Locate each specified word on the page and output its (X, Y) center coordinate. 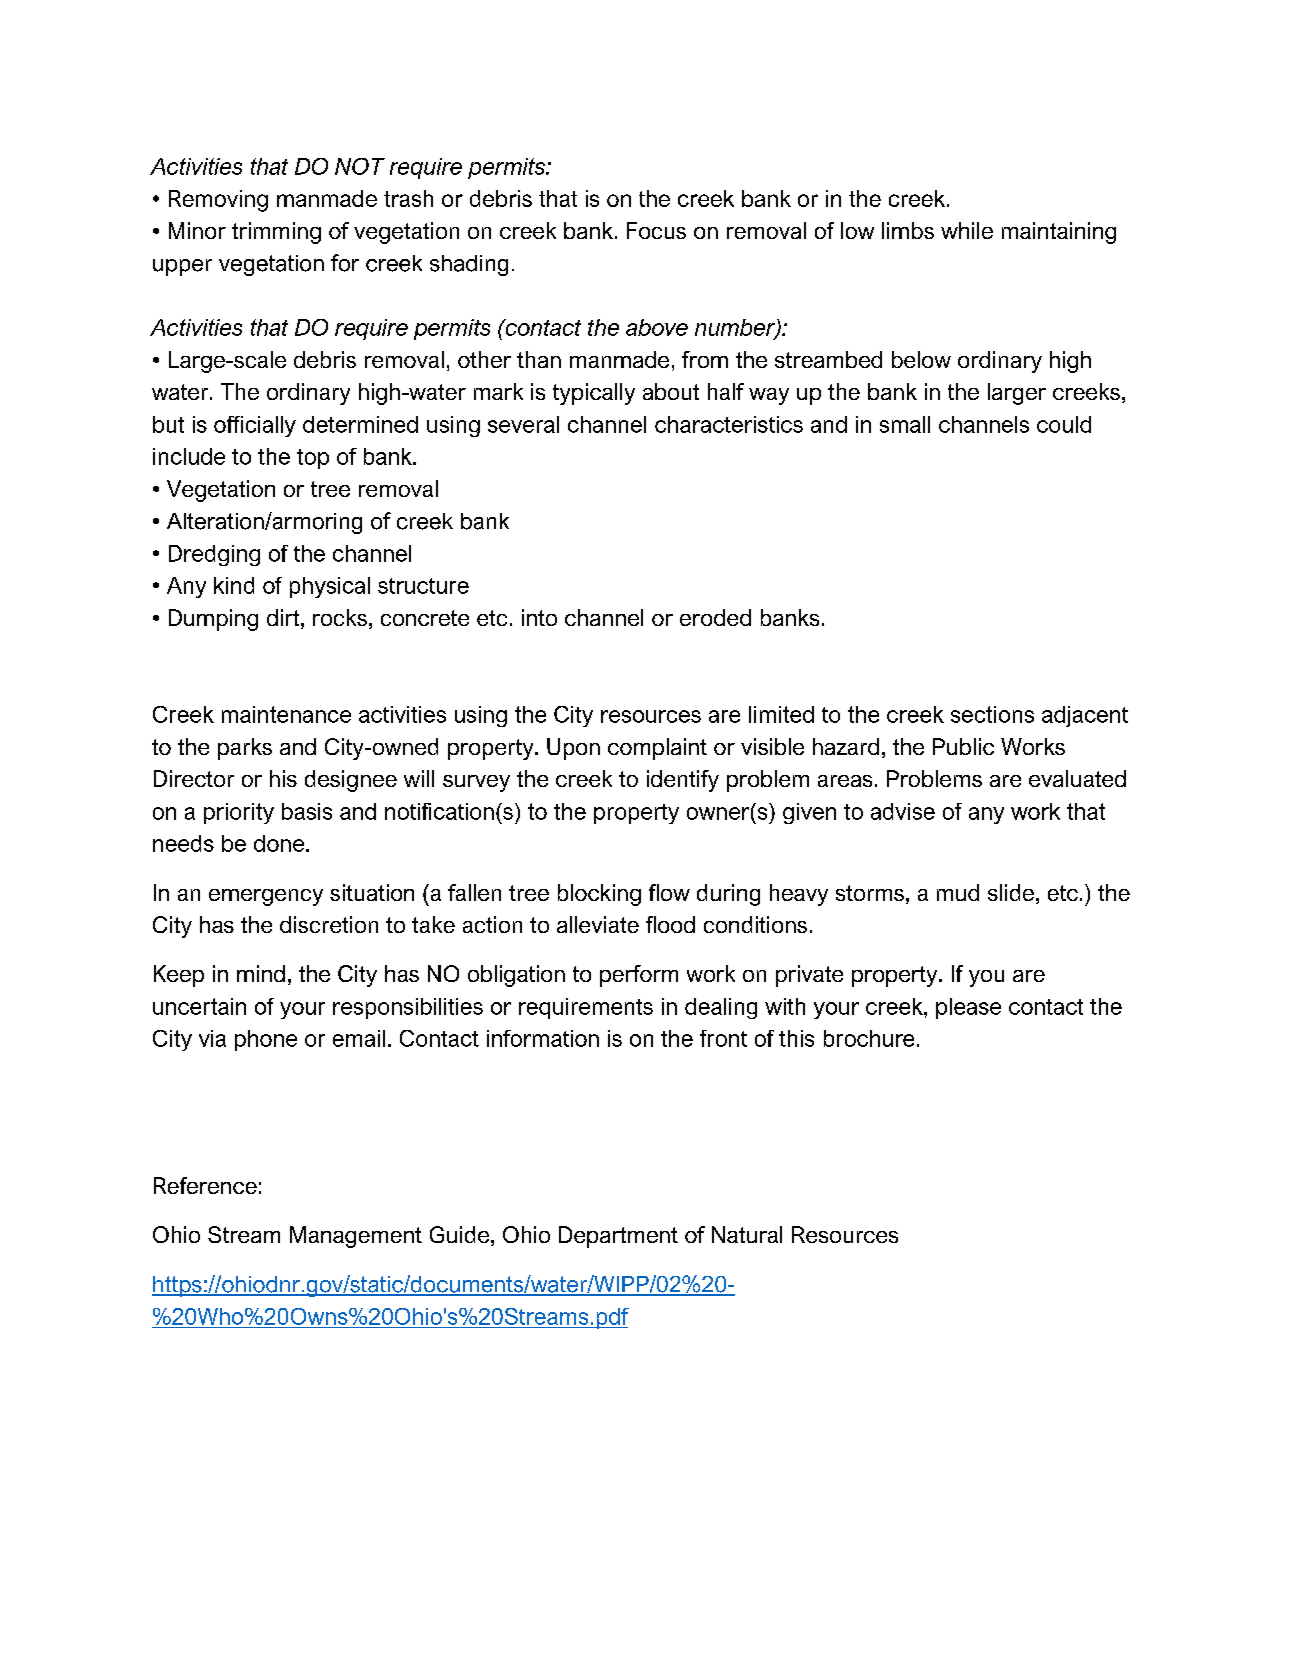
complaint (657, 749)
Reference (205, 1185)
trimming (276, 233)
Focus (656, 230)
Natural (747, 1234)
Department (618, 1237)
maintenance (286, 714)
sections (992, 714)
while (967, 230)
